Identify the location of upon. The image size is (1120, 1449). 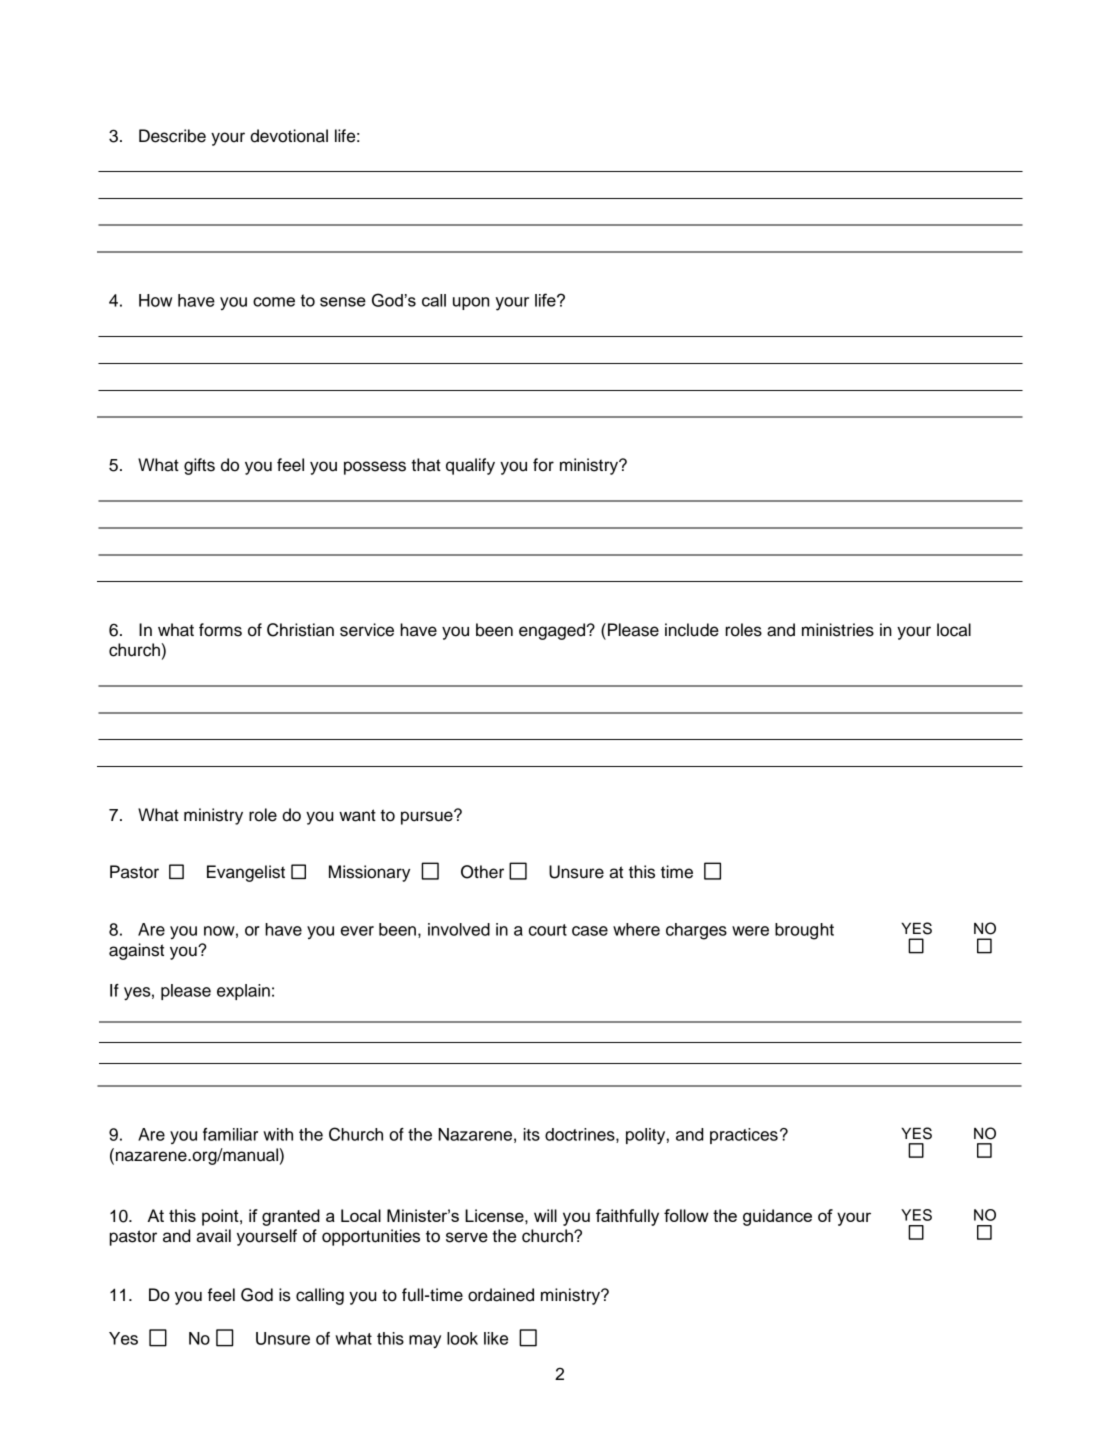
(471, 303).
